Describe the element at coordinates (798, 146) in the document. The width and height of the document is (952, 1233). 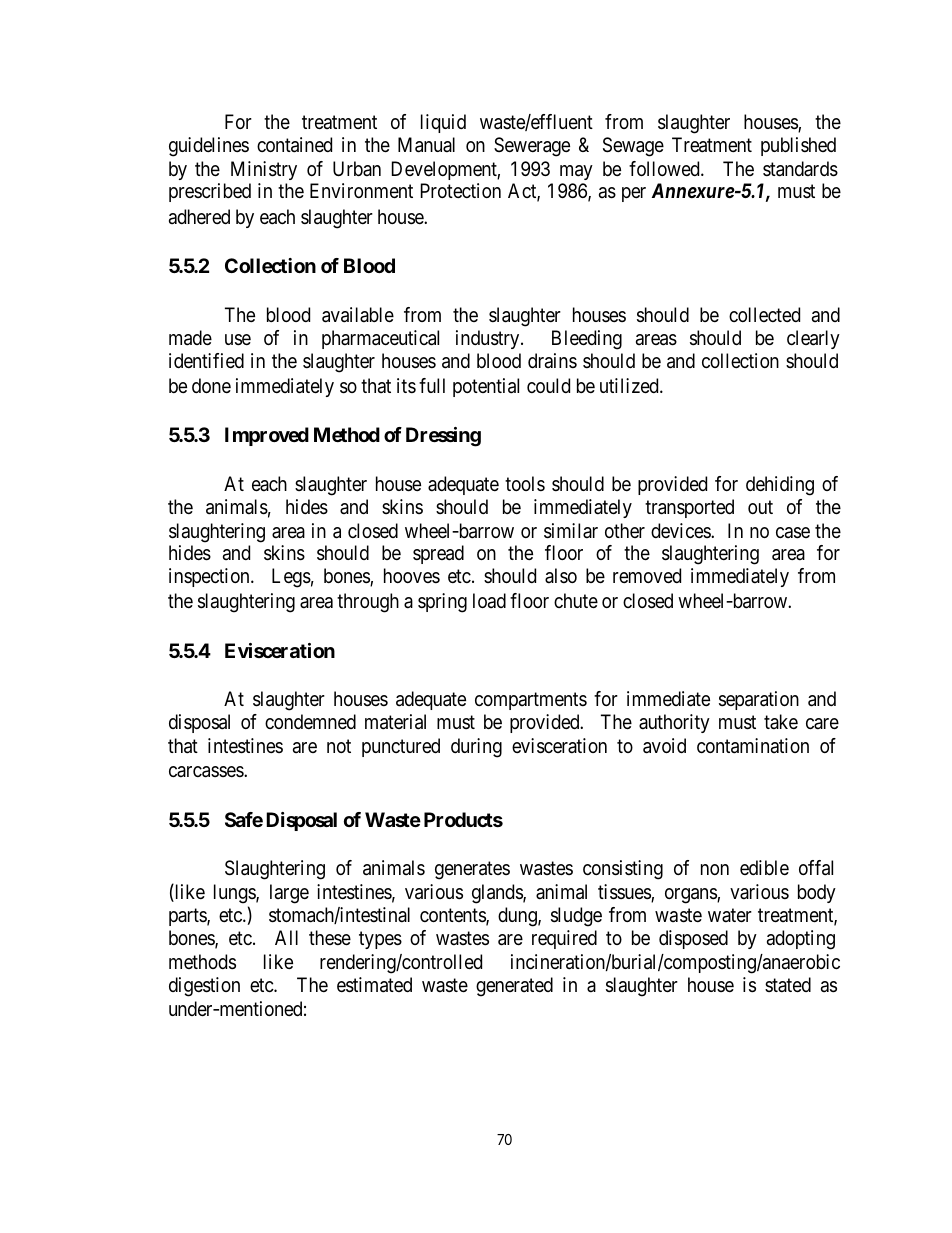
I see `published` at that location.
